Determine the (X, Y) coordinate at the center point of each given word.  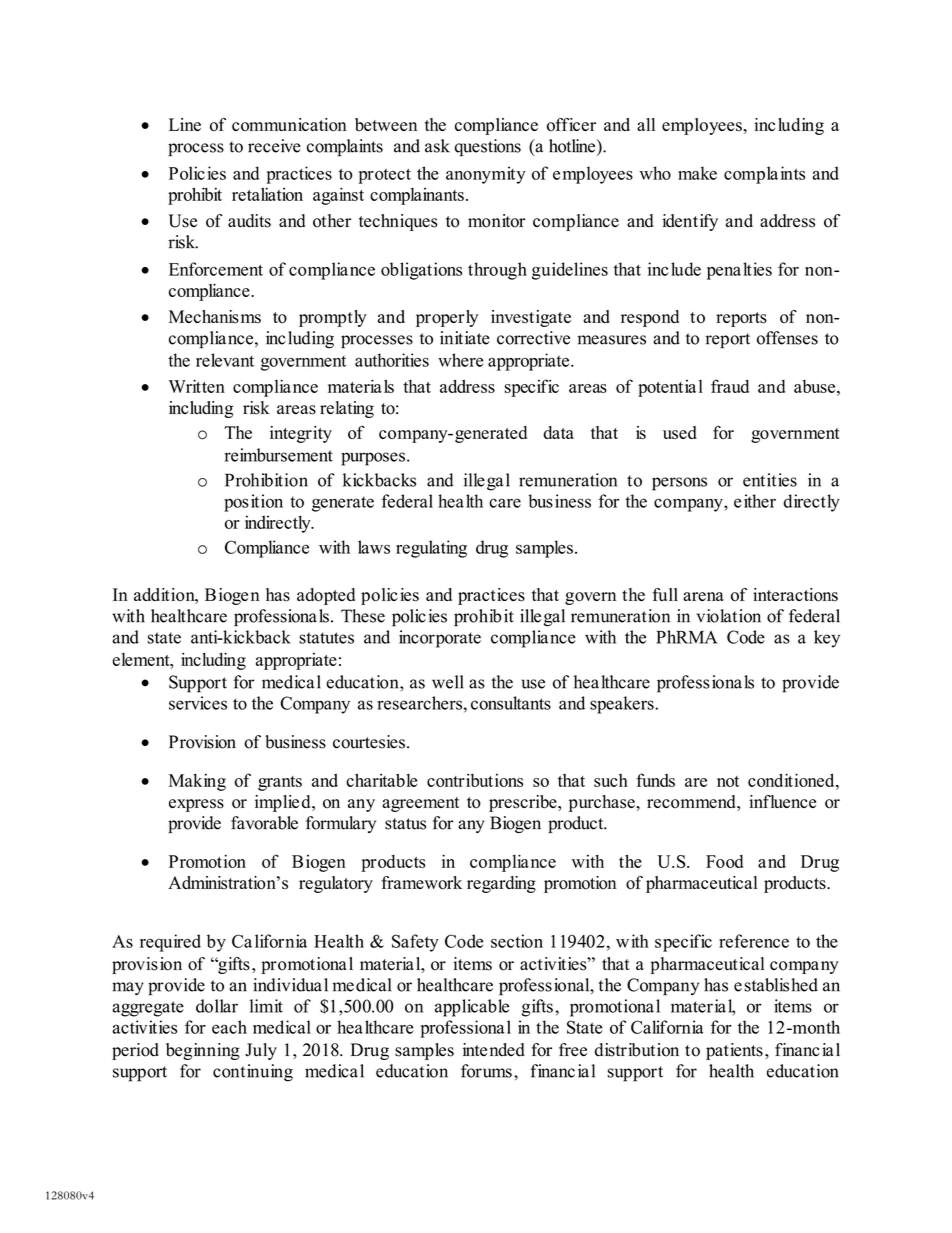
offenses (787, 338)
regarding (501, 884)
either (755, 501)
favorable (264, 823)
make (697, 173)
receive (274, 146)
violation (729, 616)
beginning (203, 1051)
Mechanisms (215, 317)
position (253, 503)
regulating (431, 549)
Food (724, 861)
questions (488, 148)
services (198, 703)
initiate (465, 338)
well (447, 682)
